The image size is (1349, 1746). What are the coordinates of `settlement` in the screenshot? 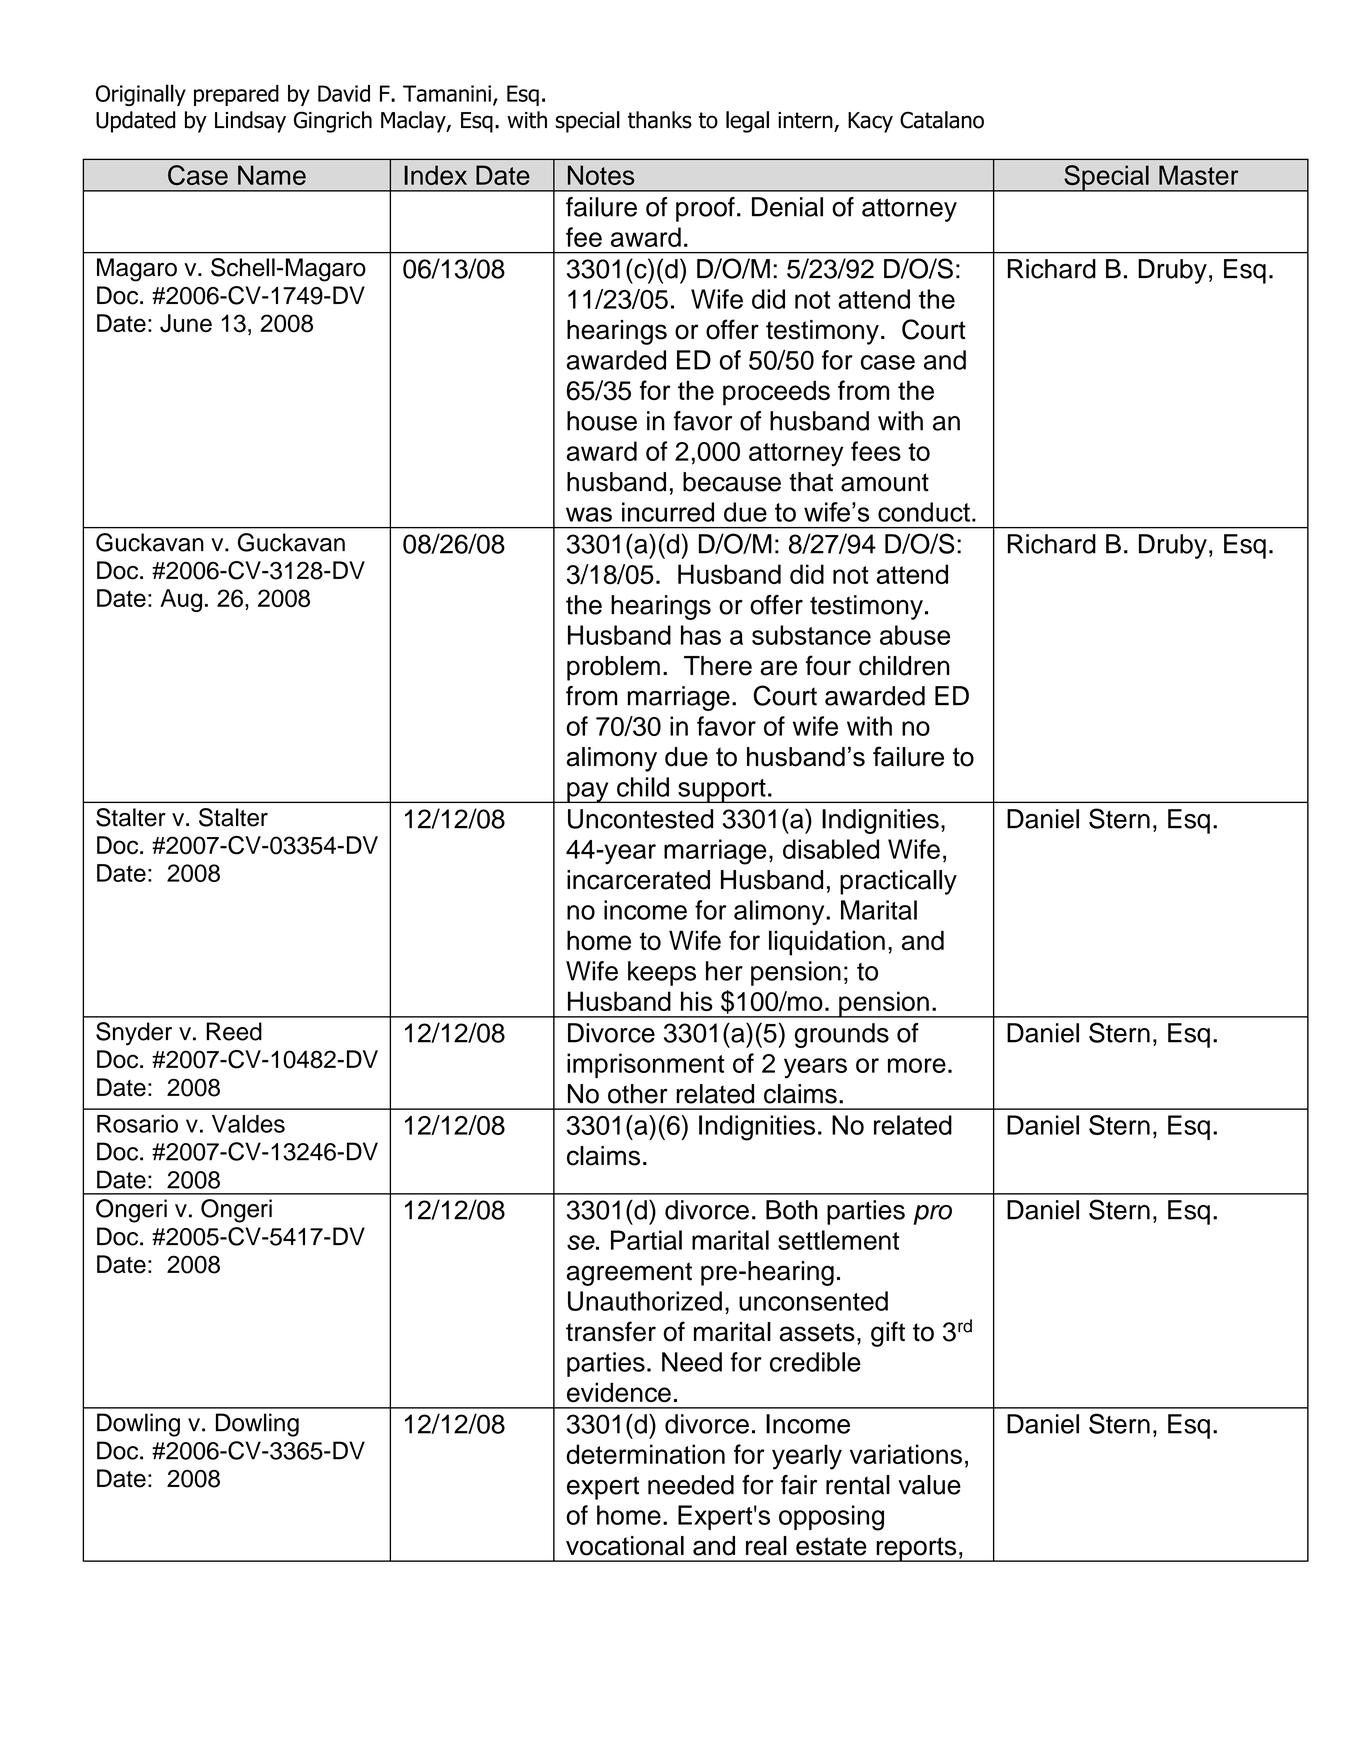 It's located at (838, 1240).
